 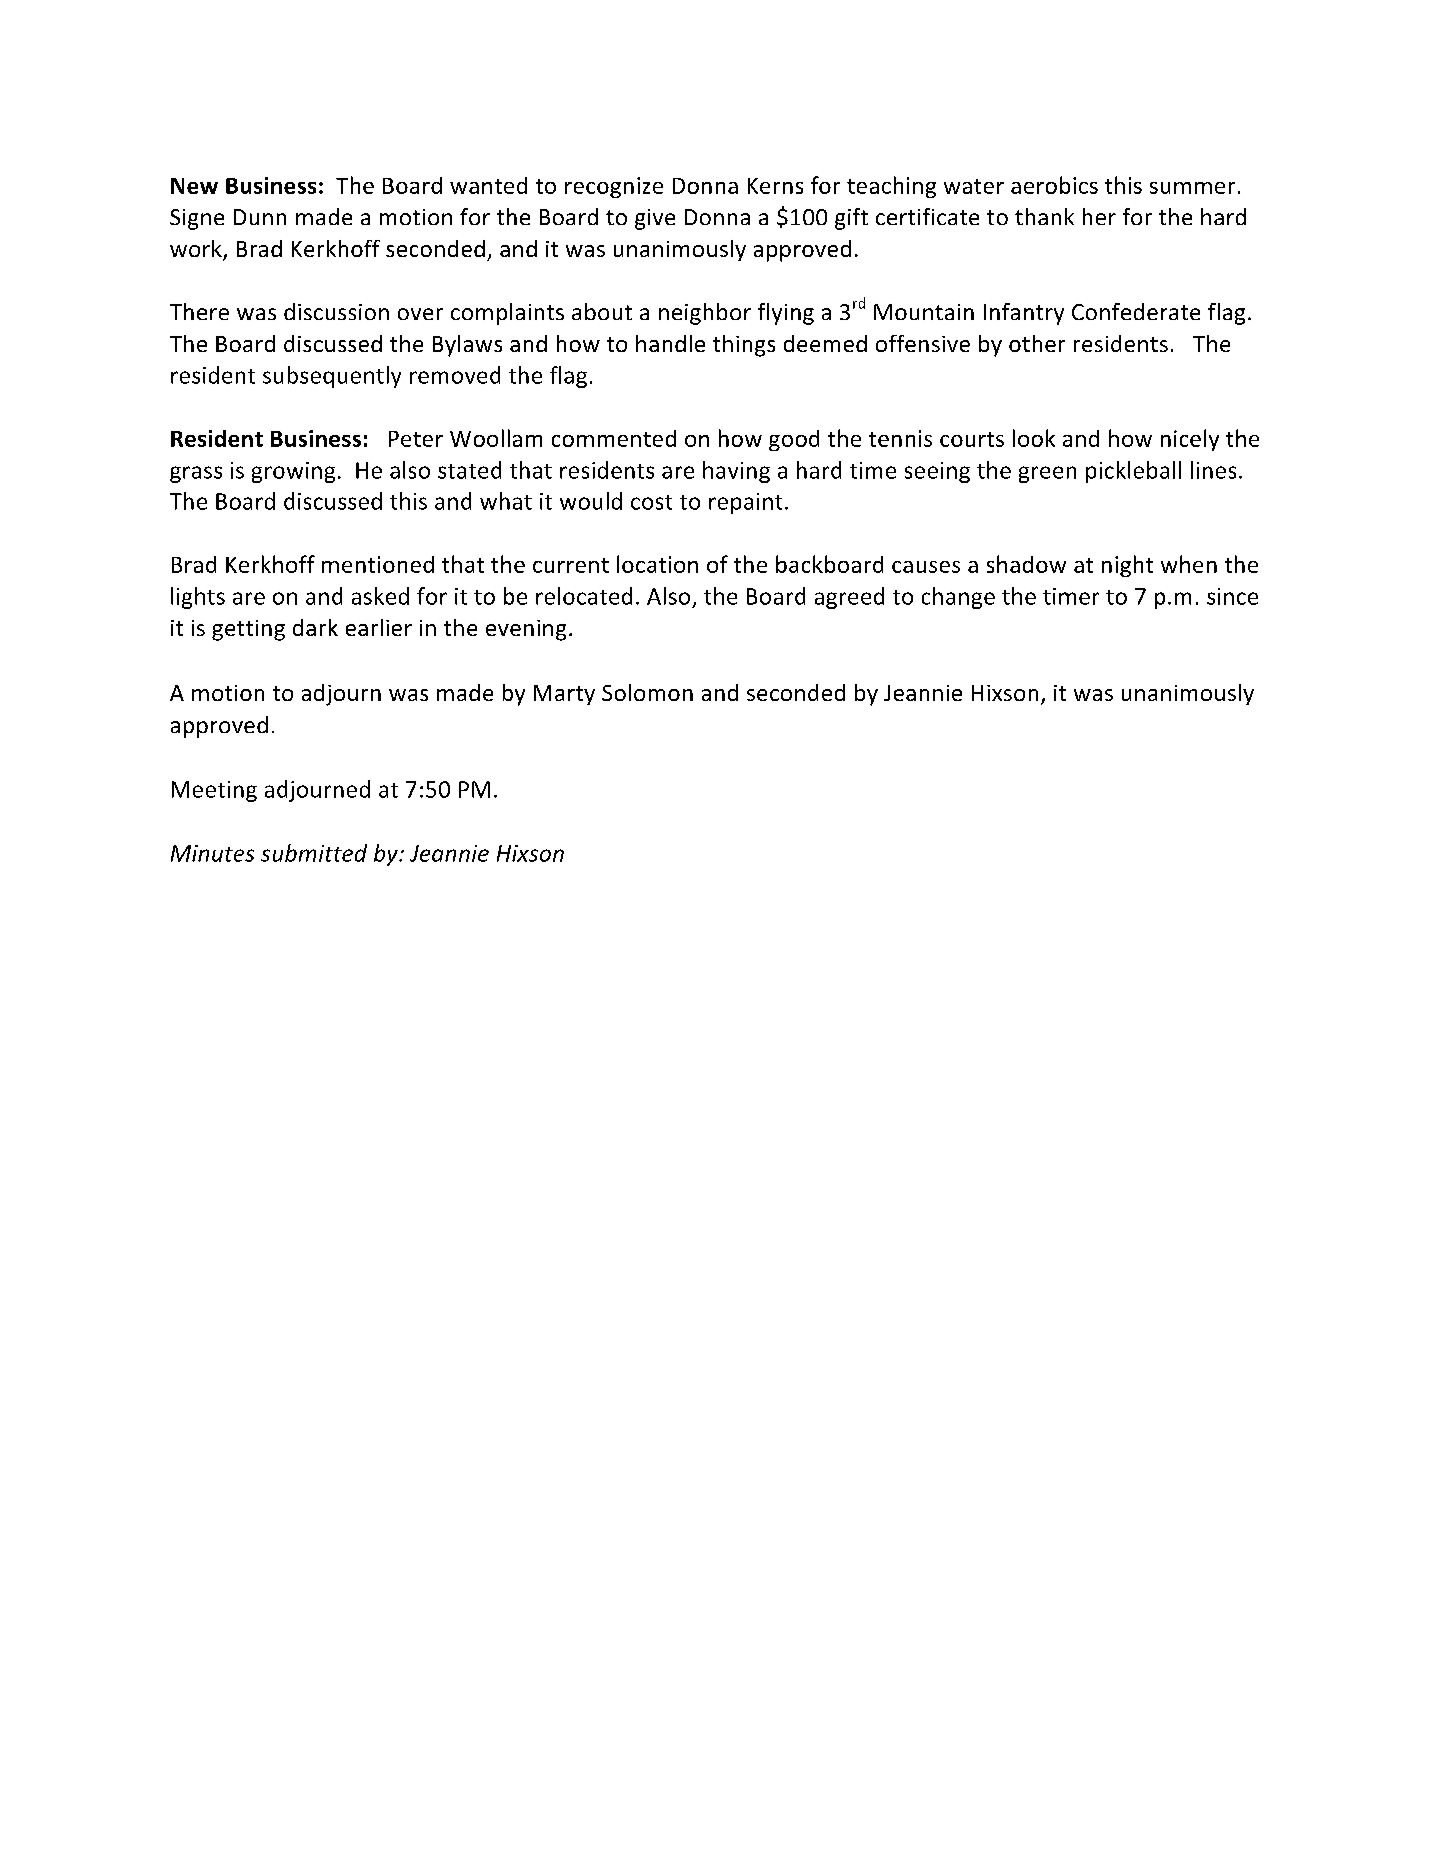 I want to click on Solomon, so click(x=647, y=692).
